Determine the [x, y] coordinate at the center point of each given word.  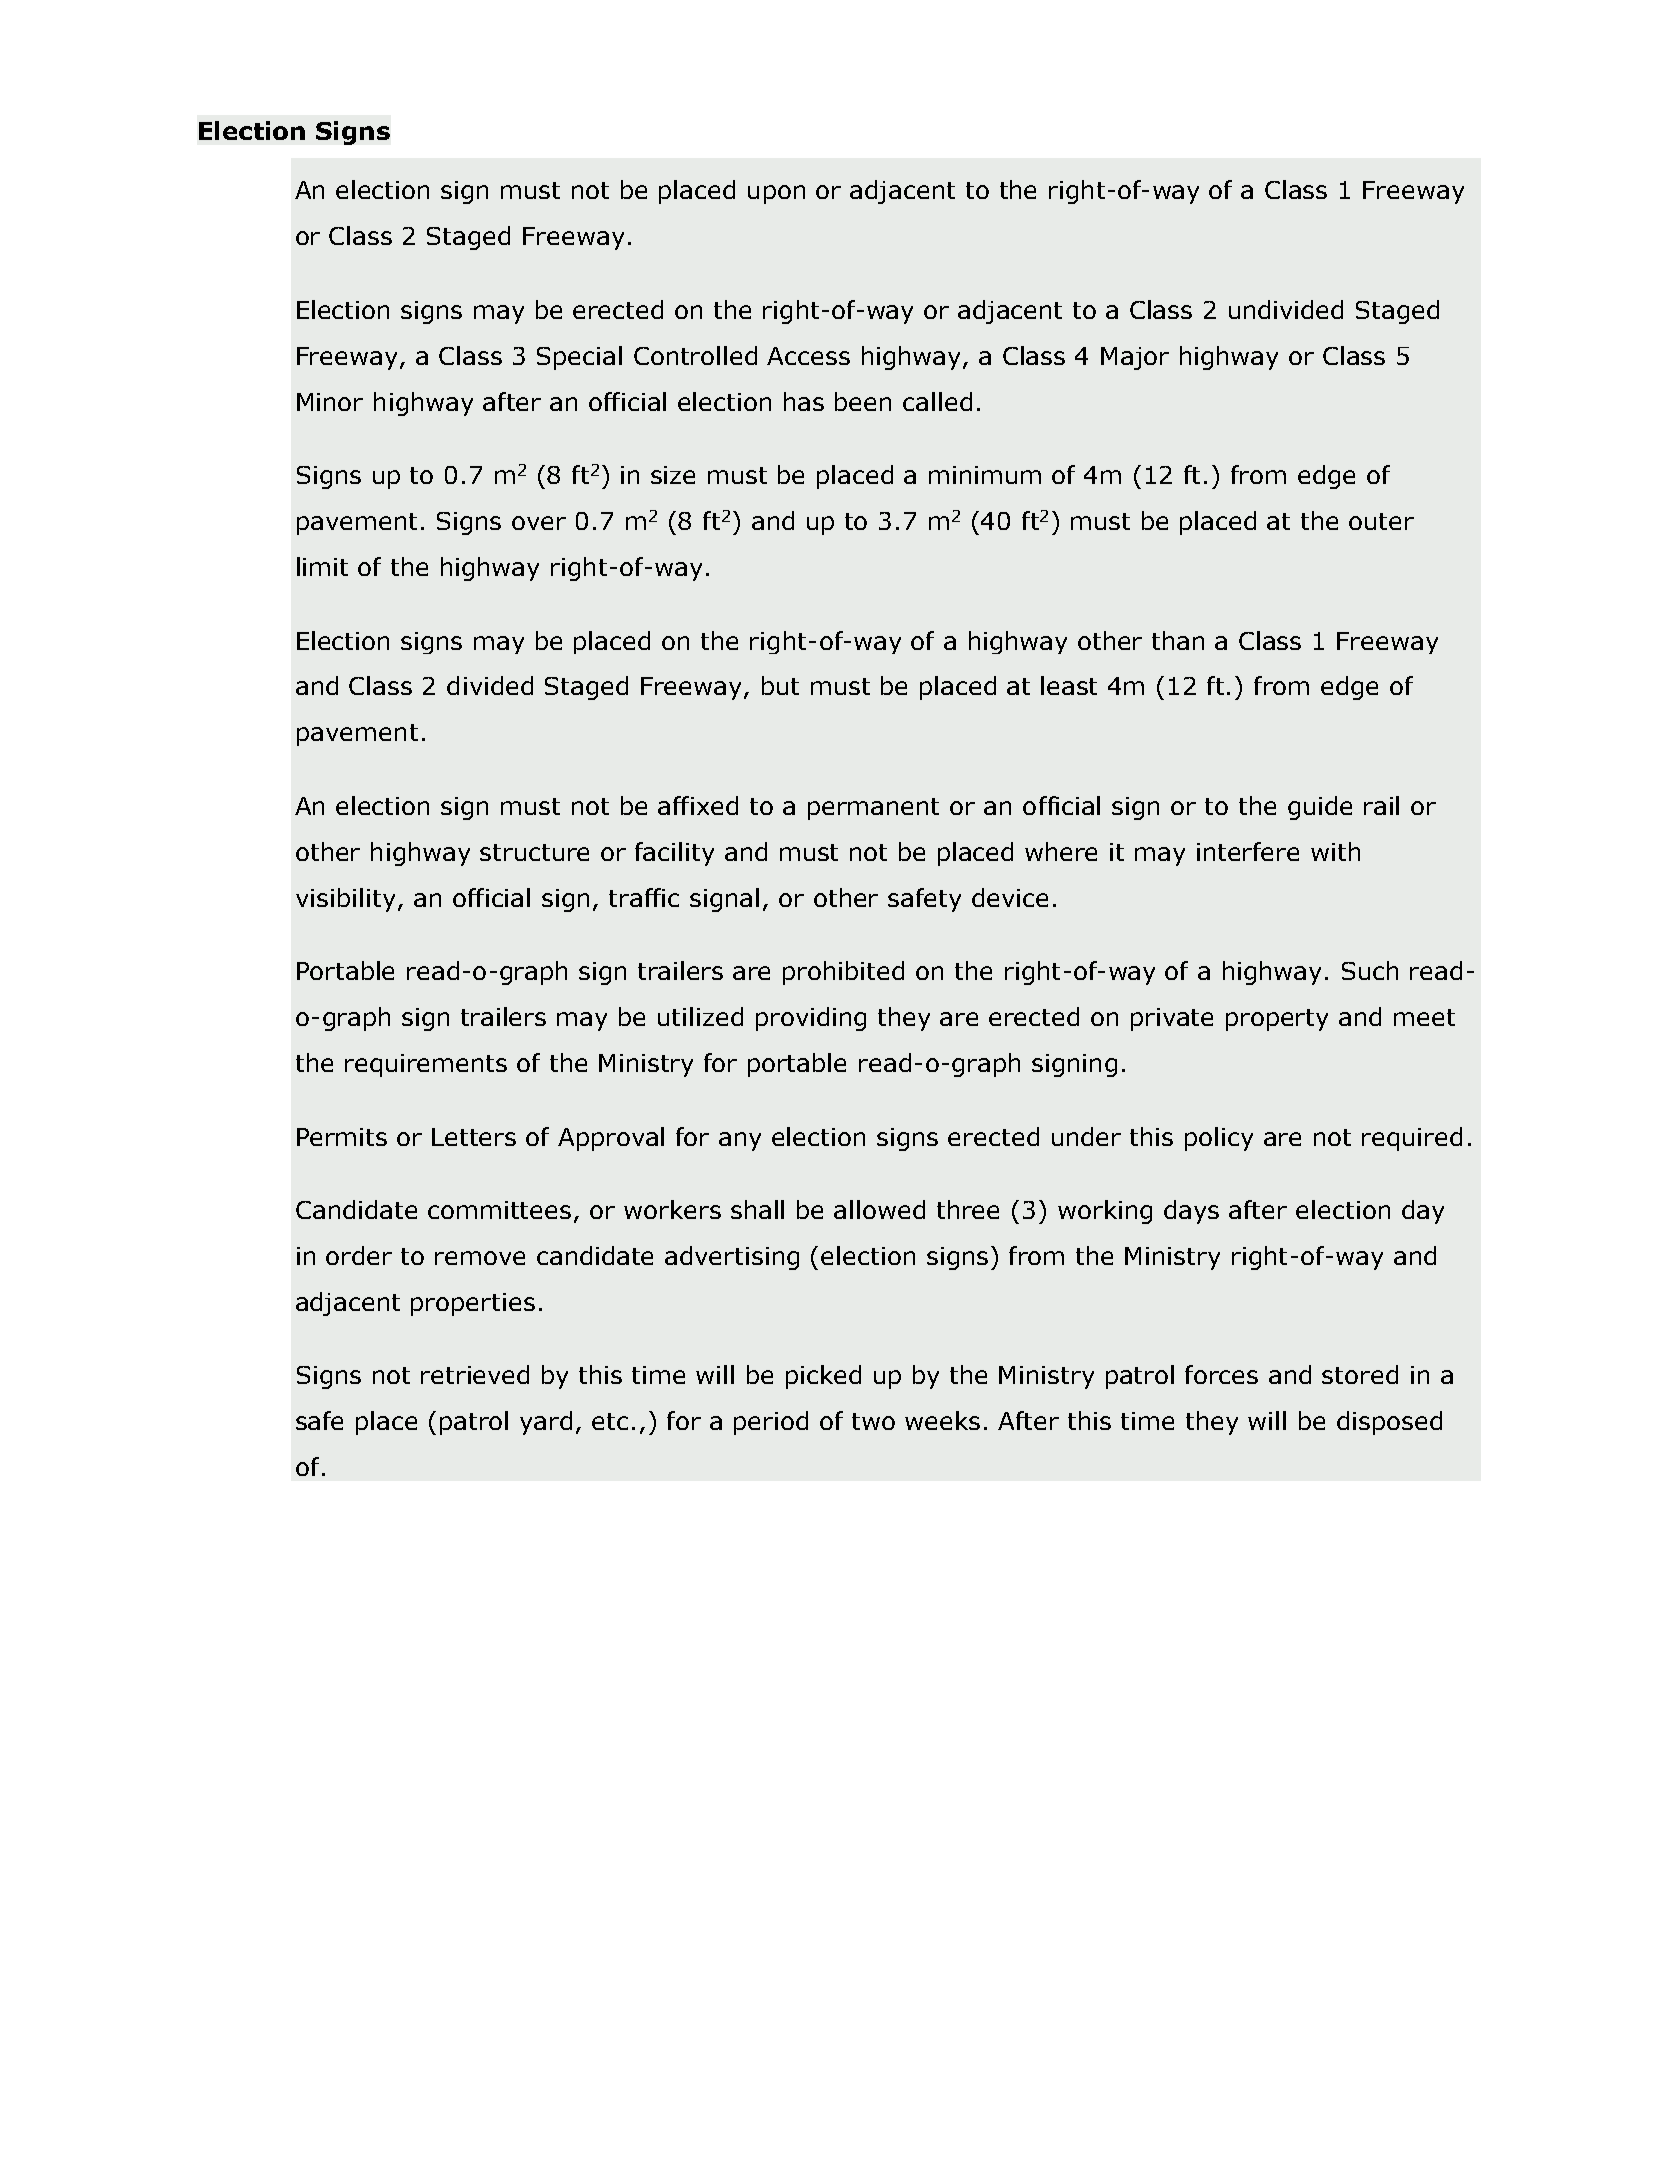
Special [579, 358]
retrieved [475, 1374]
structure [534, 852]
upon [776, 194]
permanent [873, 809]
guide [1320, 808]
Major [1135, 358]
